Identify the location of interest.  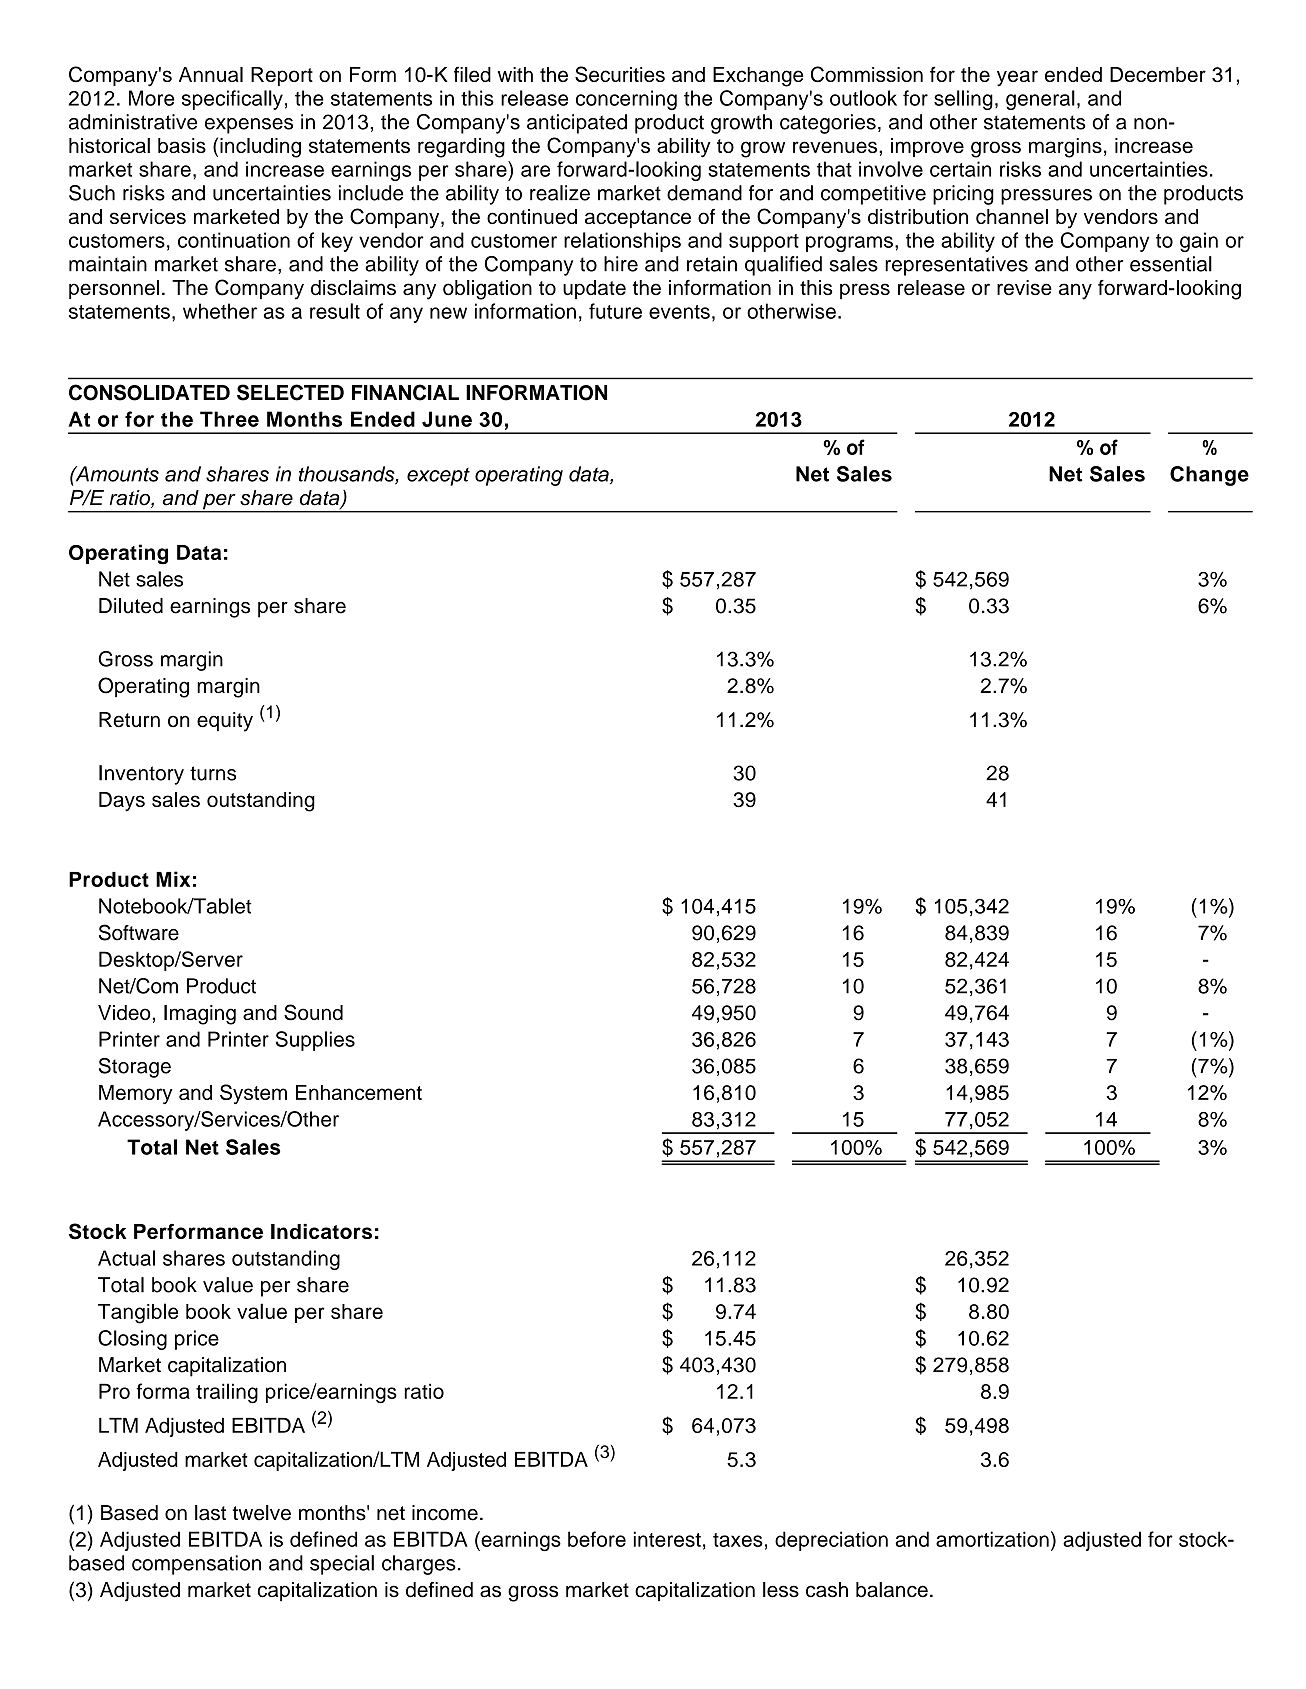
(667, 1539).
